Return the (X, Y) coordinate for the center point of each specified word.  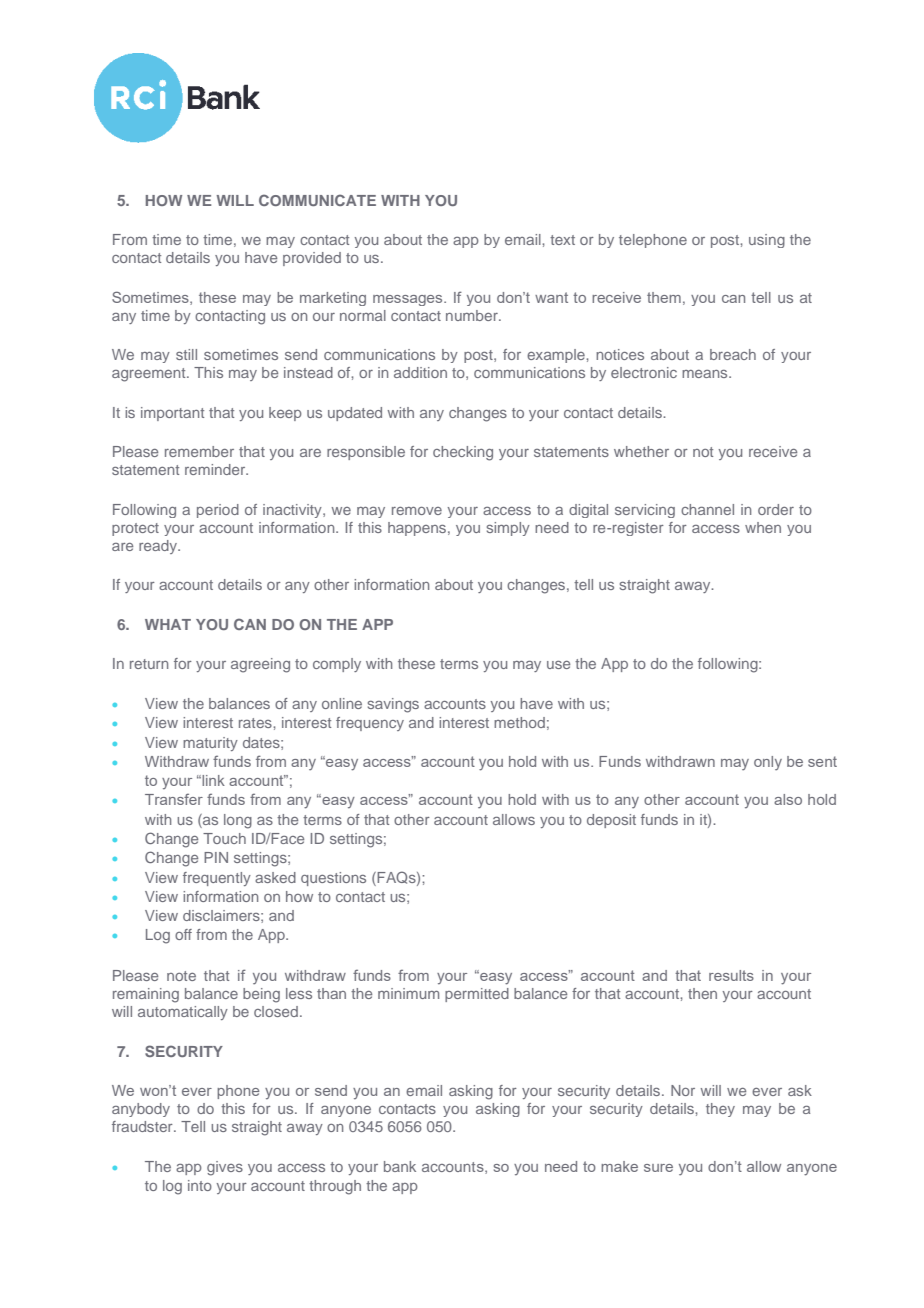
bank (400, 1166)
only (768, 763)
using (767, 241)
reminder (216, 469)
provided (312, 259)
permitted (477, 995)
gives (225, 1168)
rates (256, 723)
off (183, 934)
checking (463, 453)
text (562, 240)
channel (707, 509)
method (519, 722)
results (731, 975)
